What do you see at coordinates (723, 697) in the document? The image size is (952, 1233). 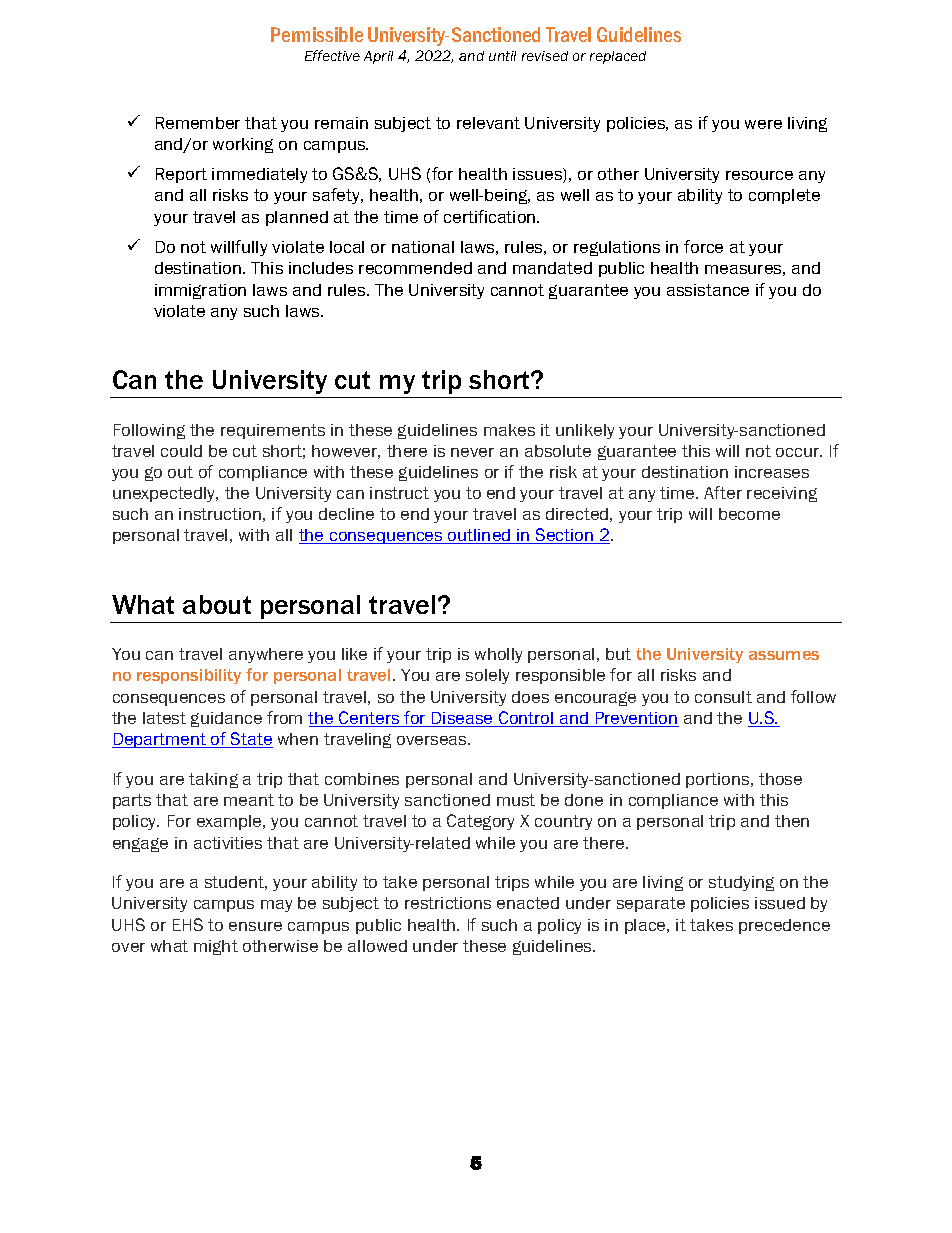 I see `consult` at bounding box center [723, 697].
